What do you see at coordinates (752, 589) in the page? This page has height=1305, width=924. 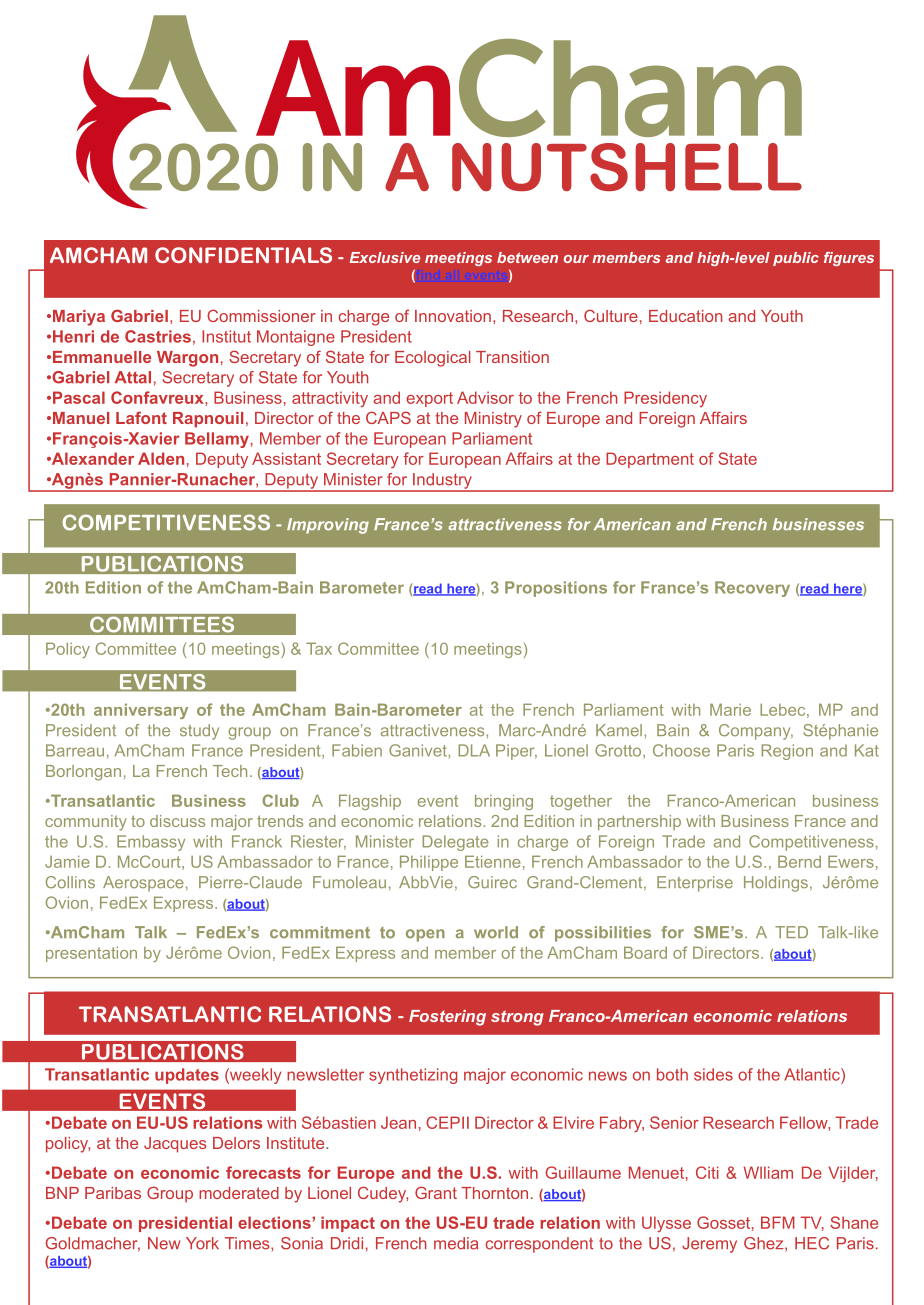 I see `Recovery` at bounding box center [752, 589].
